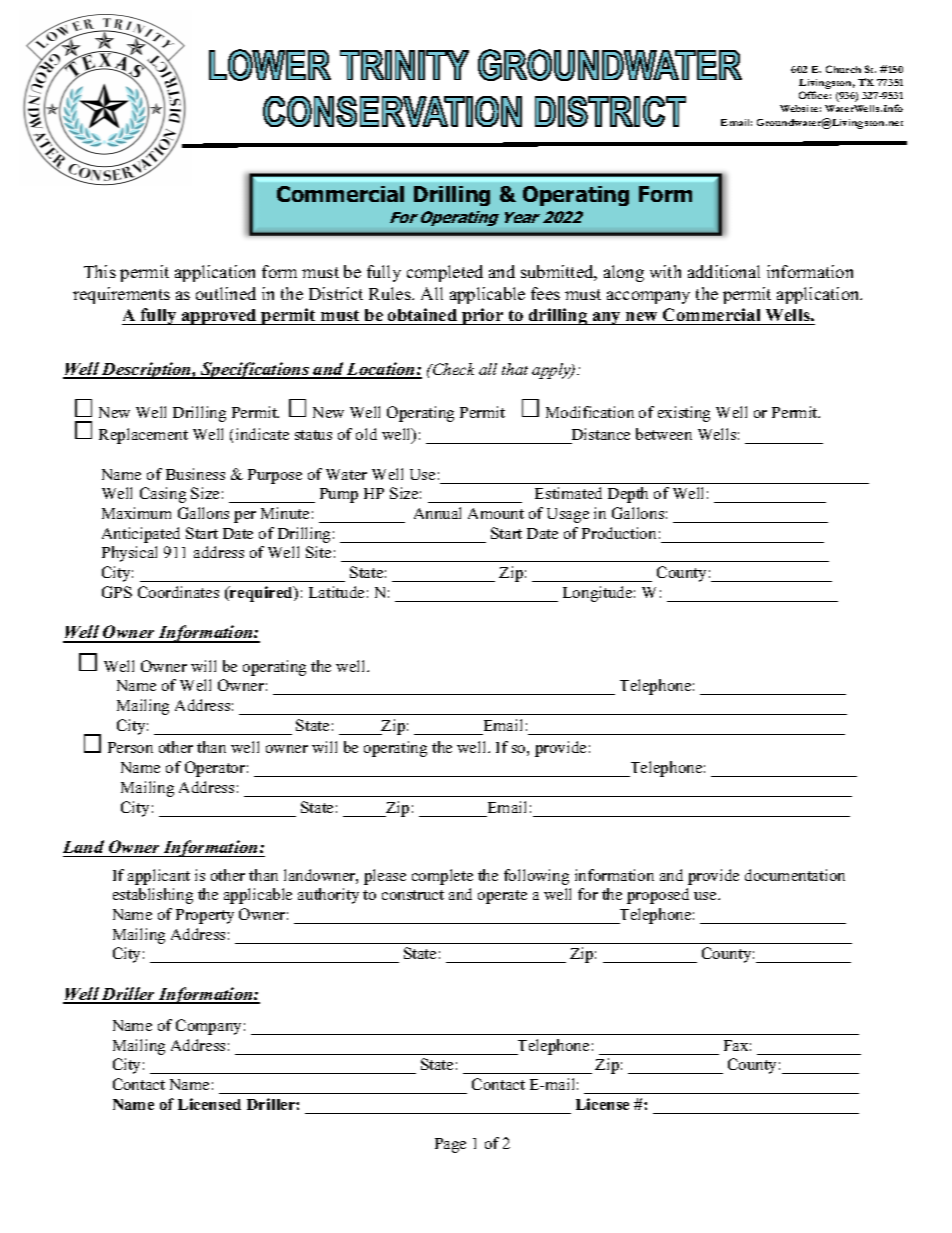 This screenshot has width=952, height=1233. Describe the element at coordinates (130, 747) in the screenshot. I see `Person` at that location.
